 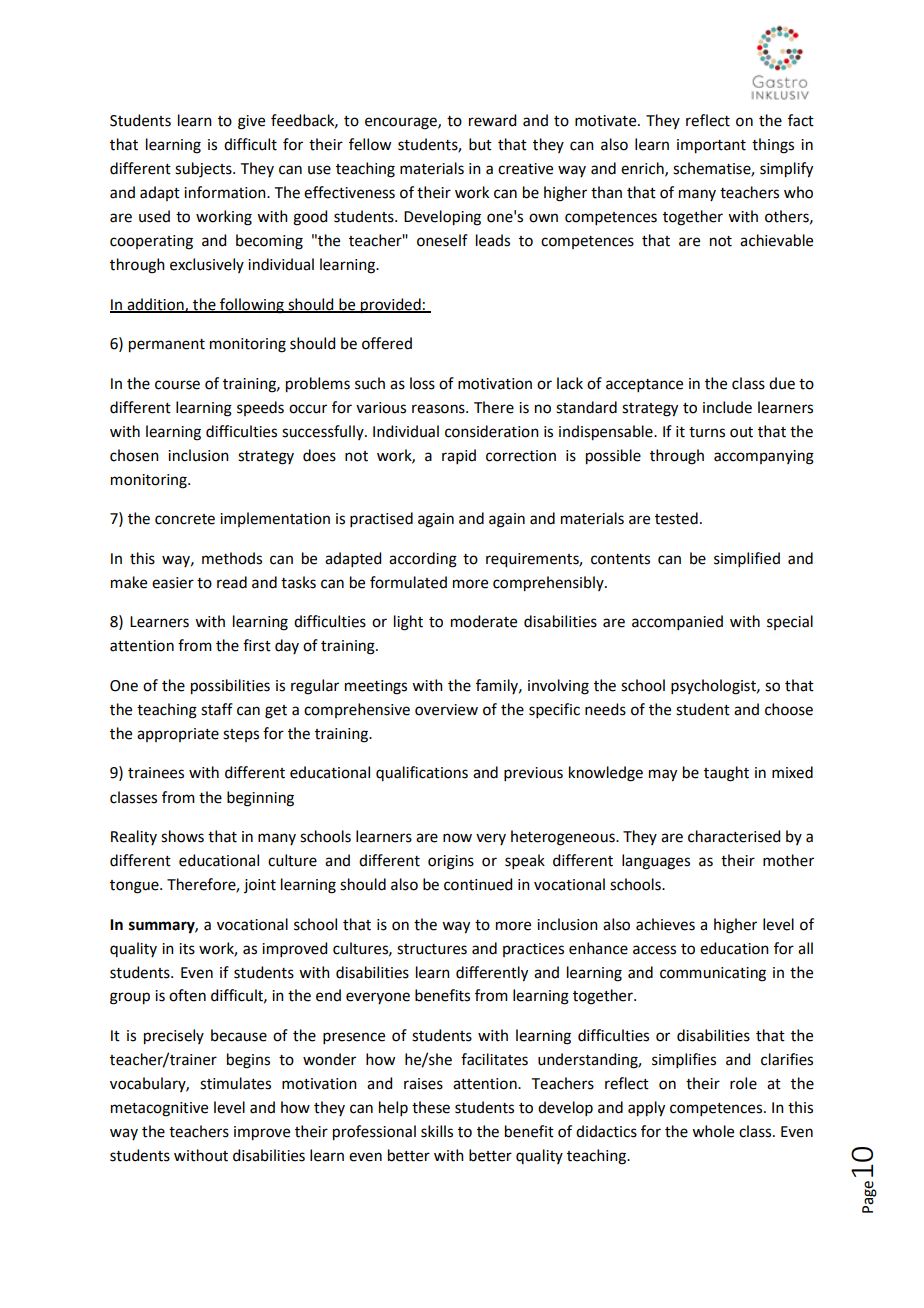 I want to click on important, so click(x=711, y=146).
